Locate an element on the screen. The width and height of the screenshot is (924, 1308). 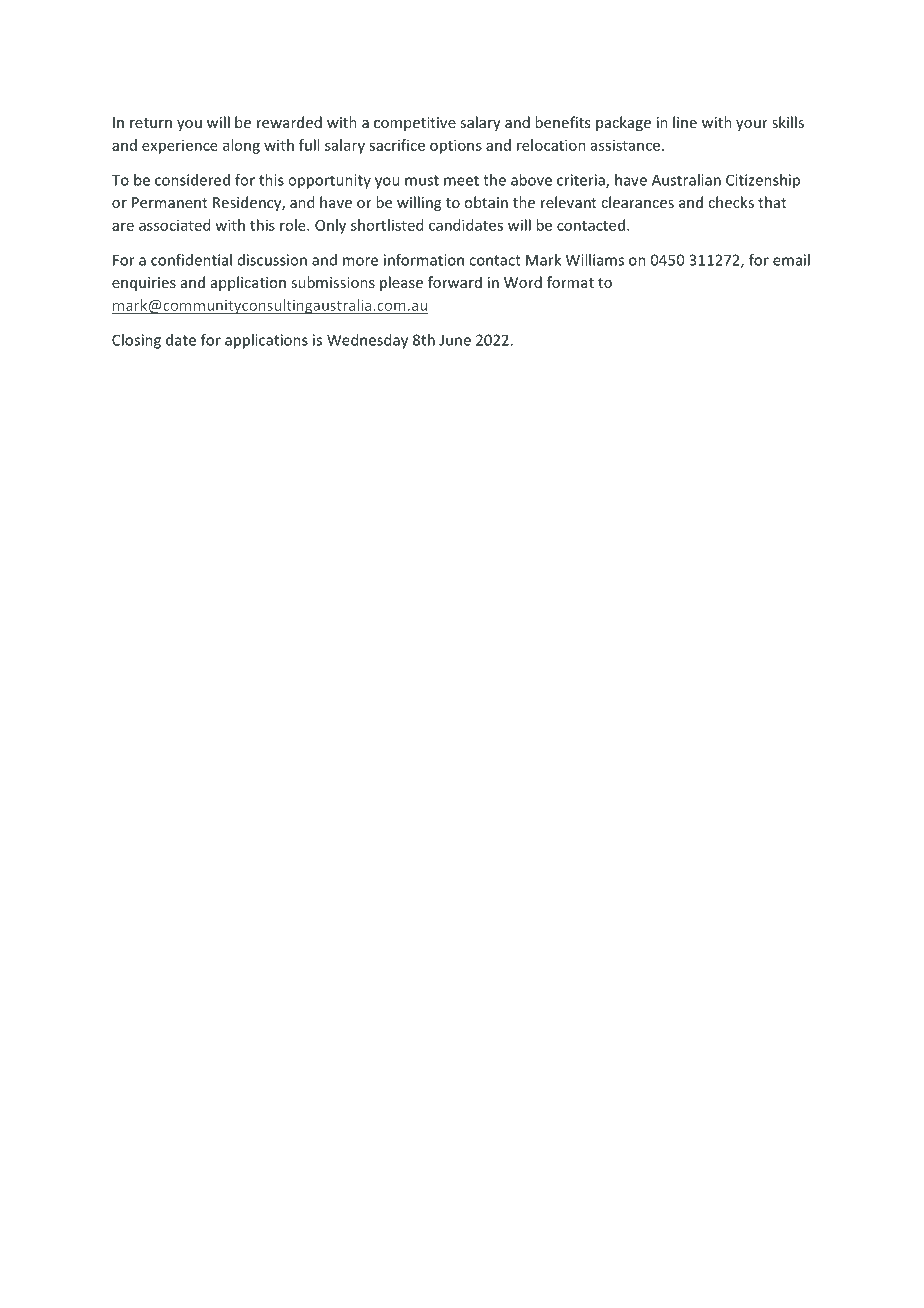
forward is located at coordinates (455, 282).
